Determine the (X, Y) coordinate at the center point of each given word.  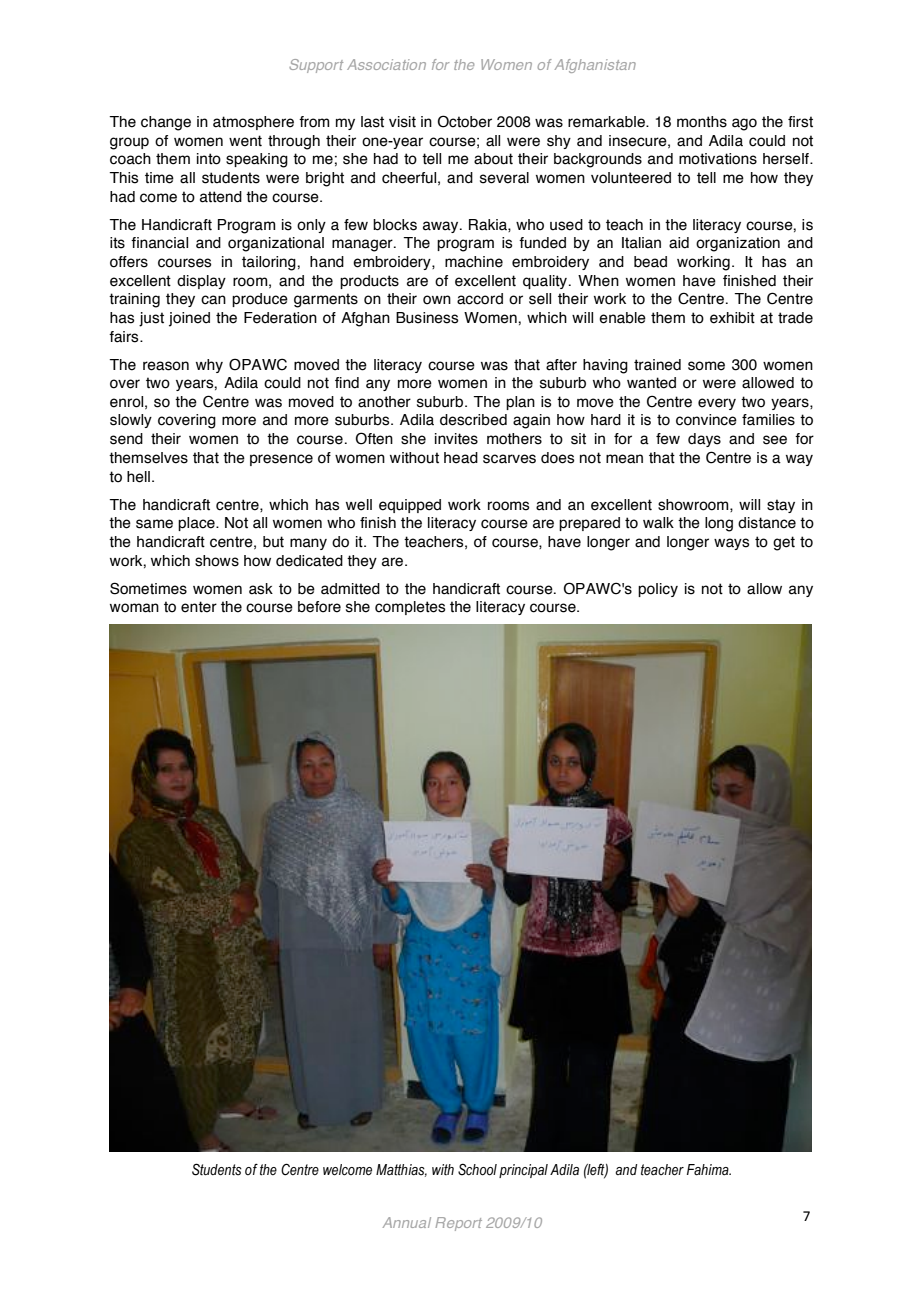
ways (732, 544)
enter (199, 607)
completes (410, 608)
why (209, 366)
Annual (407, 1222)
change (166, 123)
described (473, 420)
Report (458, 1224)
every (717, 404)
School (477, 1169)
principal (523, 1171)
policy (658, 590)
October (465, 121)
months (702, 122)
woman (134, 608)
